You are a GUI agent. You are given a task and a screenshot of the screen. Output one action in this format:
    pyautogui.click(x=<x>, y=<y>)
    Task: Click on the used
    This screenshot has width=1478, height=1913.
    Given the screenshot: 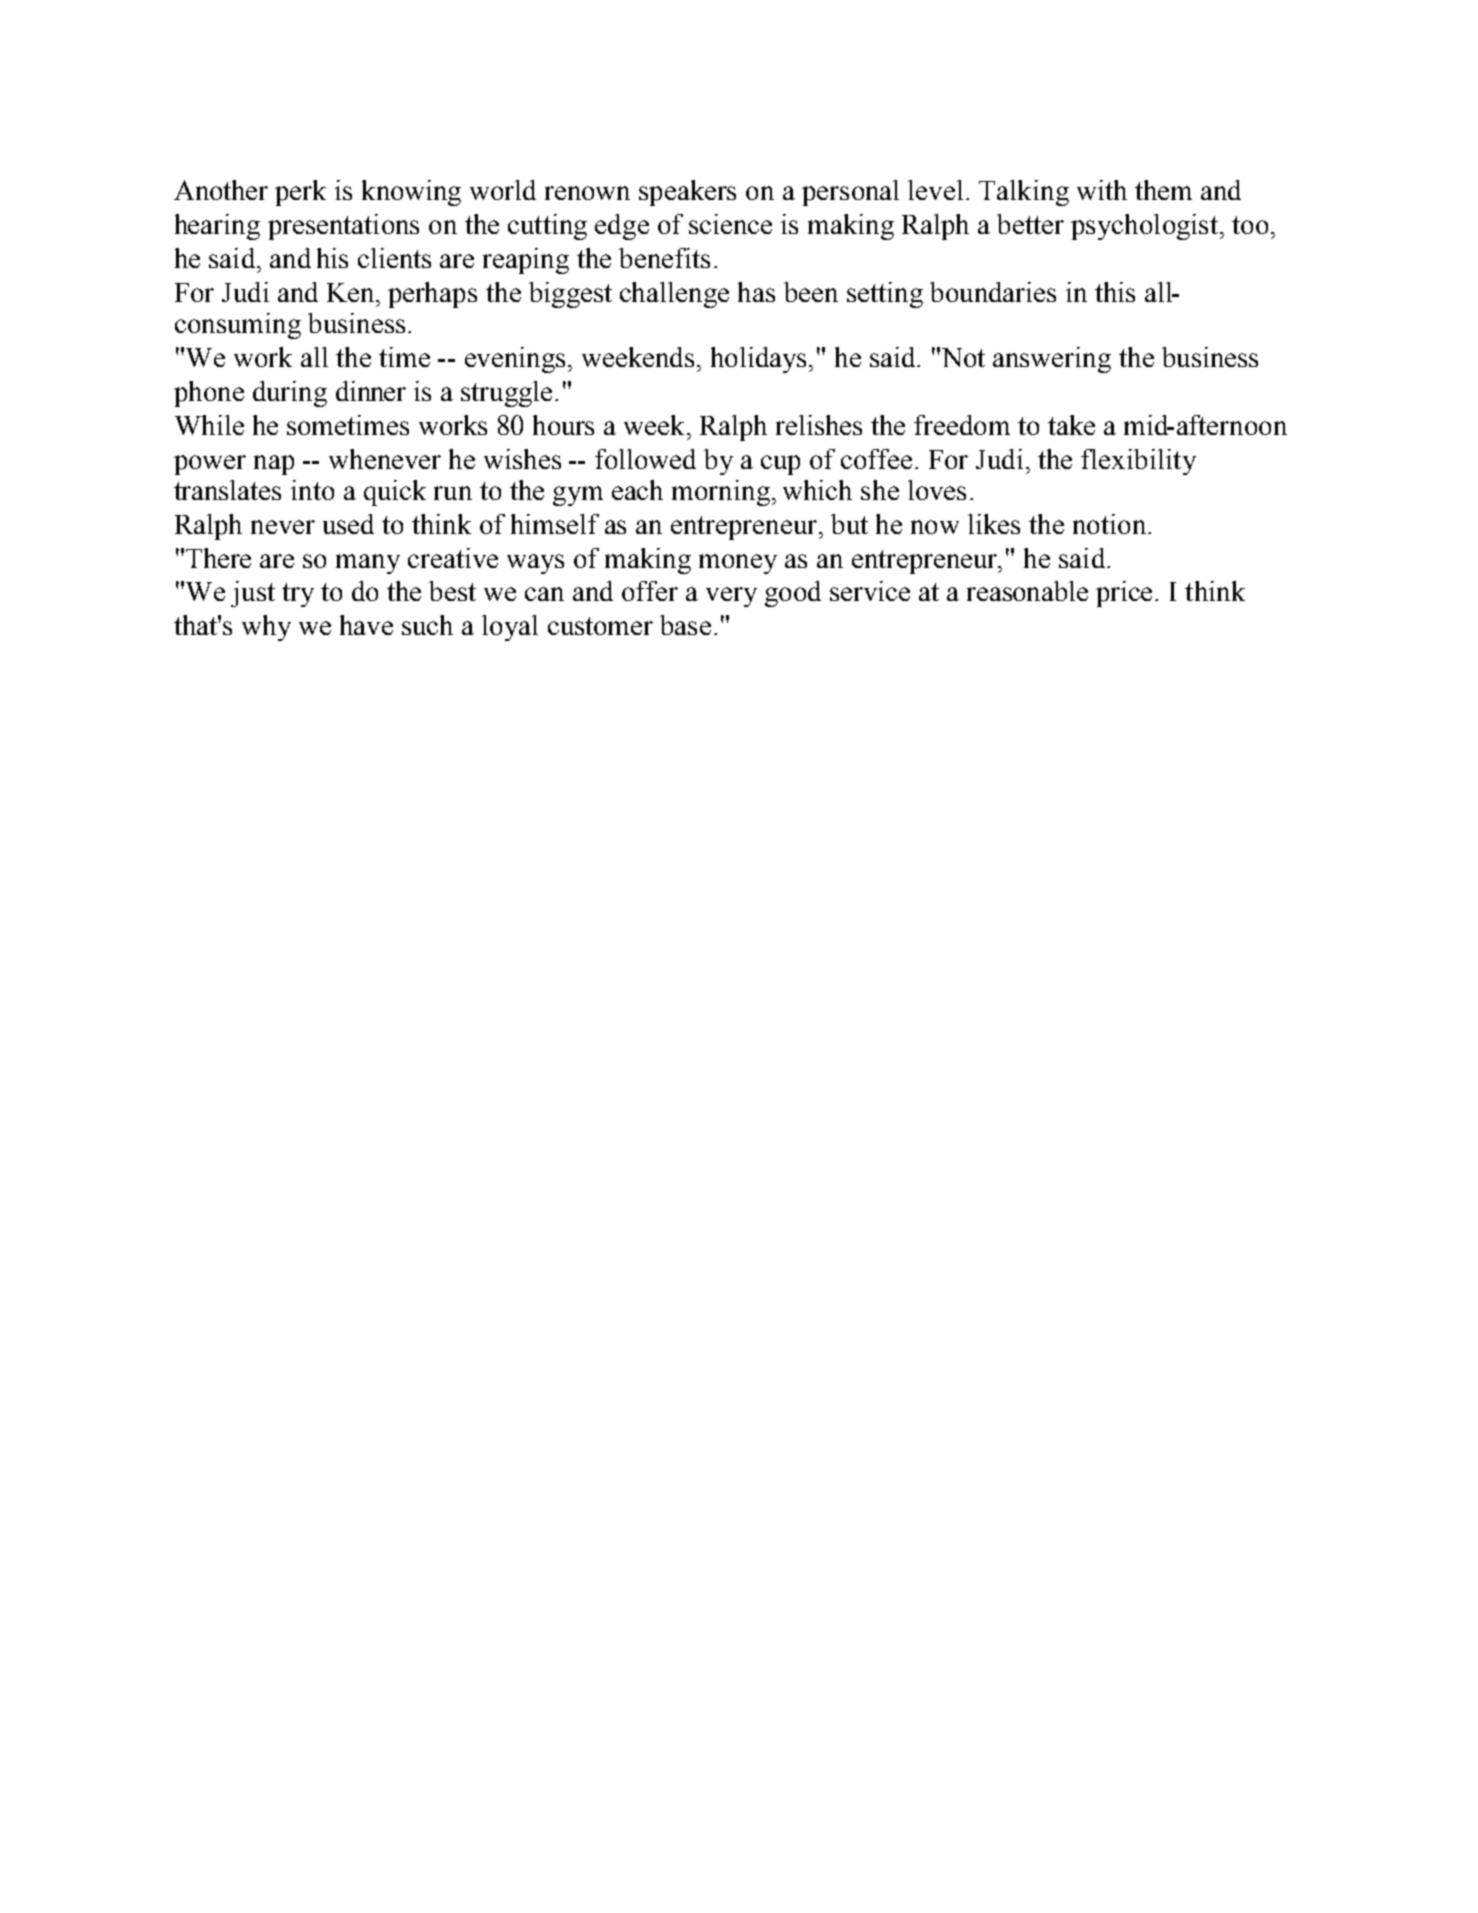 What is the action you would take?
    pyautogui.click(x=348, y=524)
